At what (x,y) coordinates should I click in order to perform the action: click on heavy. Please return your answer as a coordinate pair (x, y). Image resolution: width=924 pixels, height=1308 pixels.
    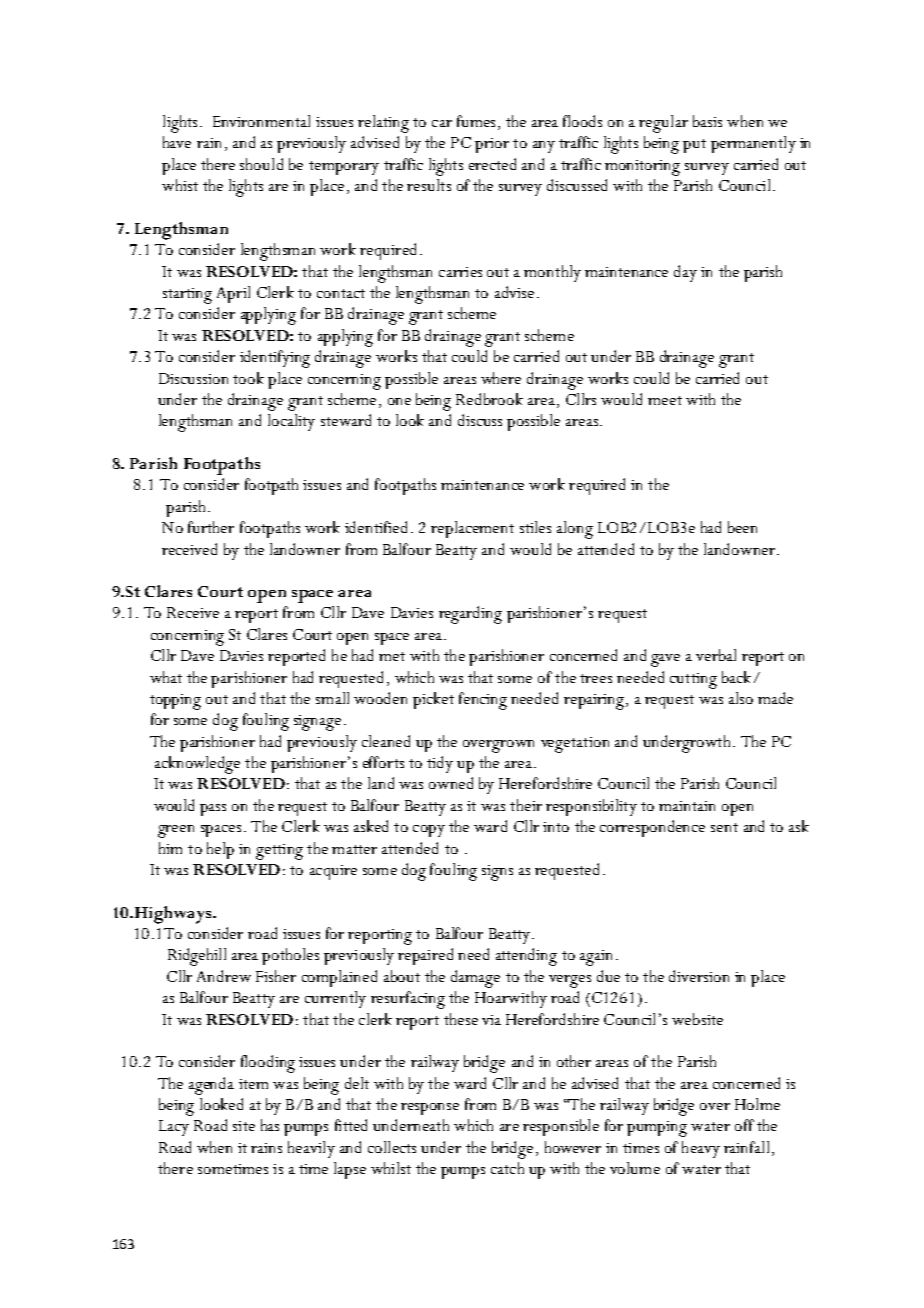
    Looking at the image, I should click on (701, 1149).
